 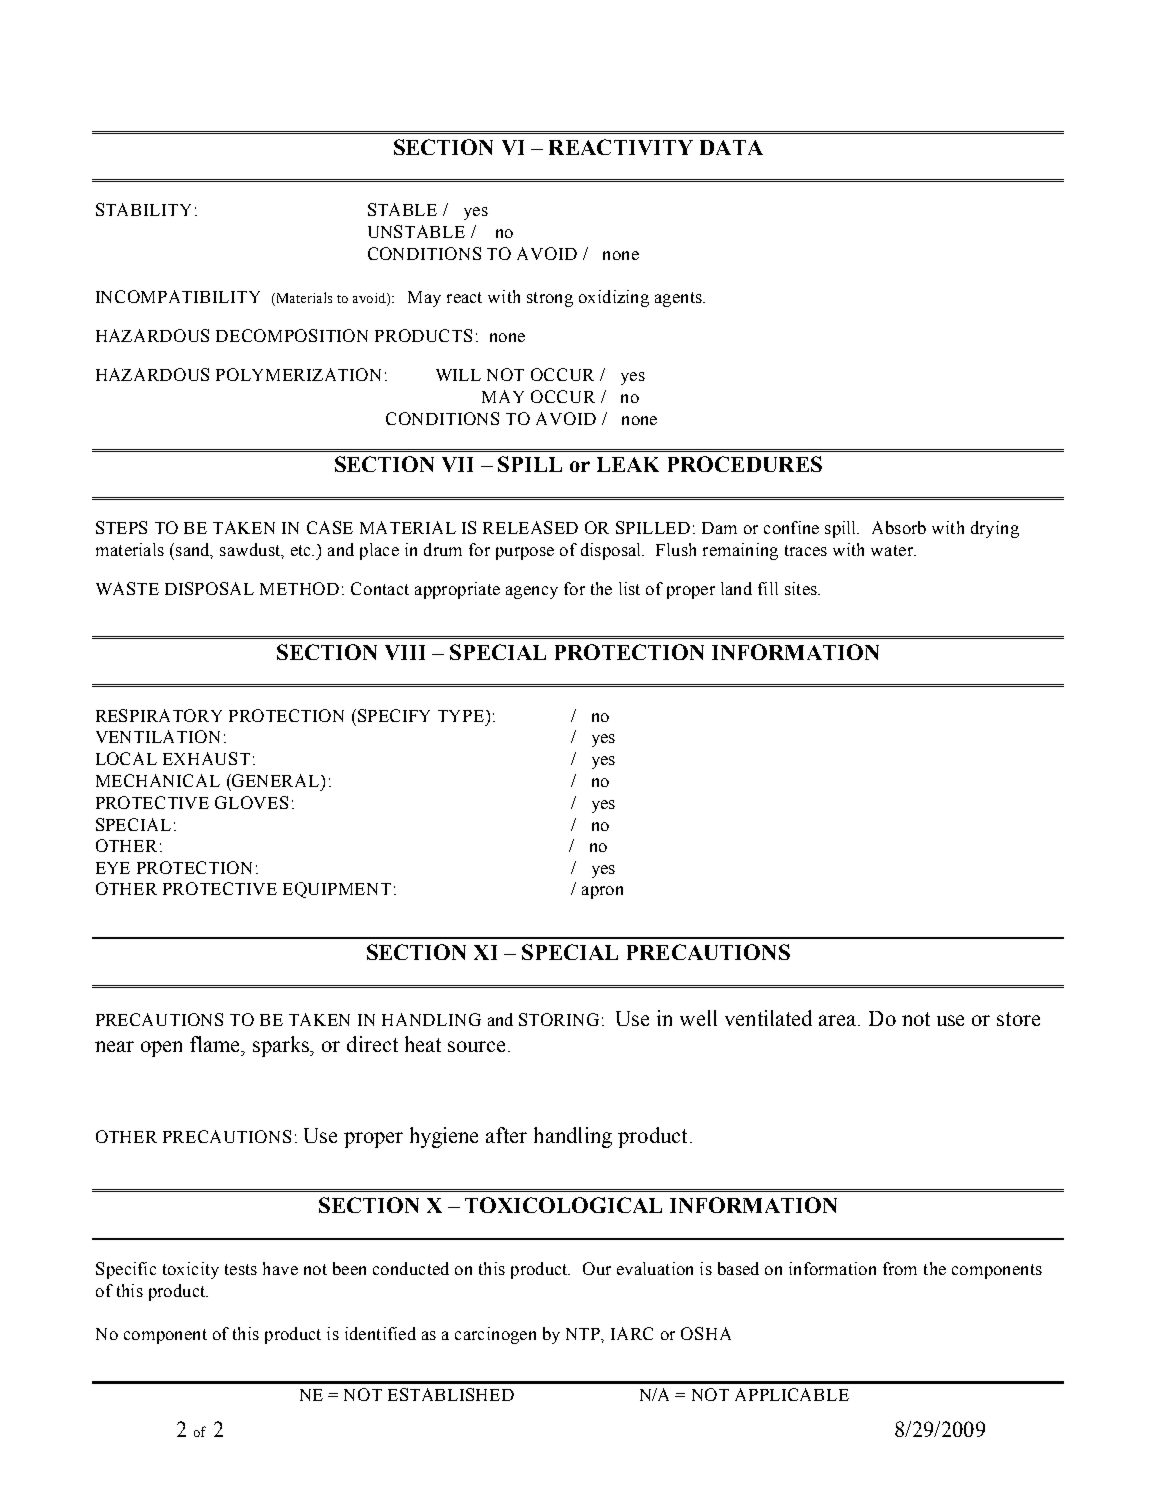 I want to click on DATA, so click(x=731, y=147).
